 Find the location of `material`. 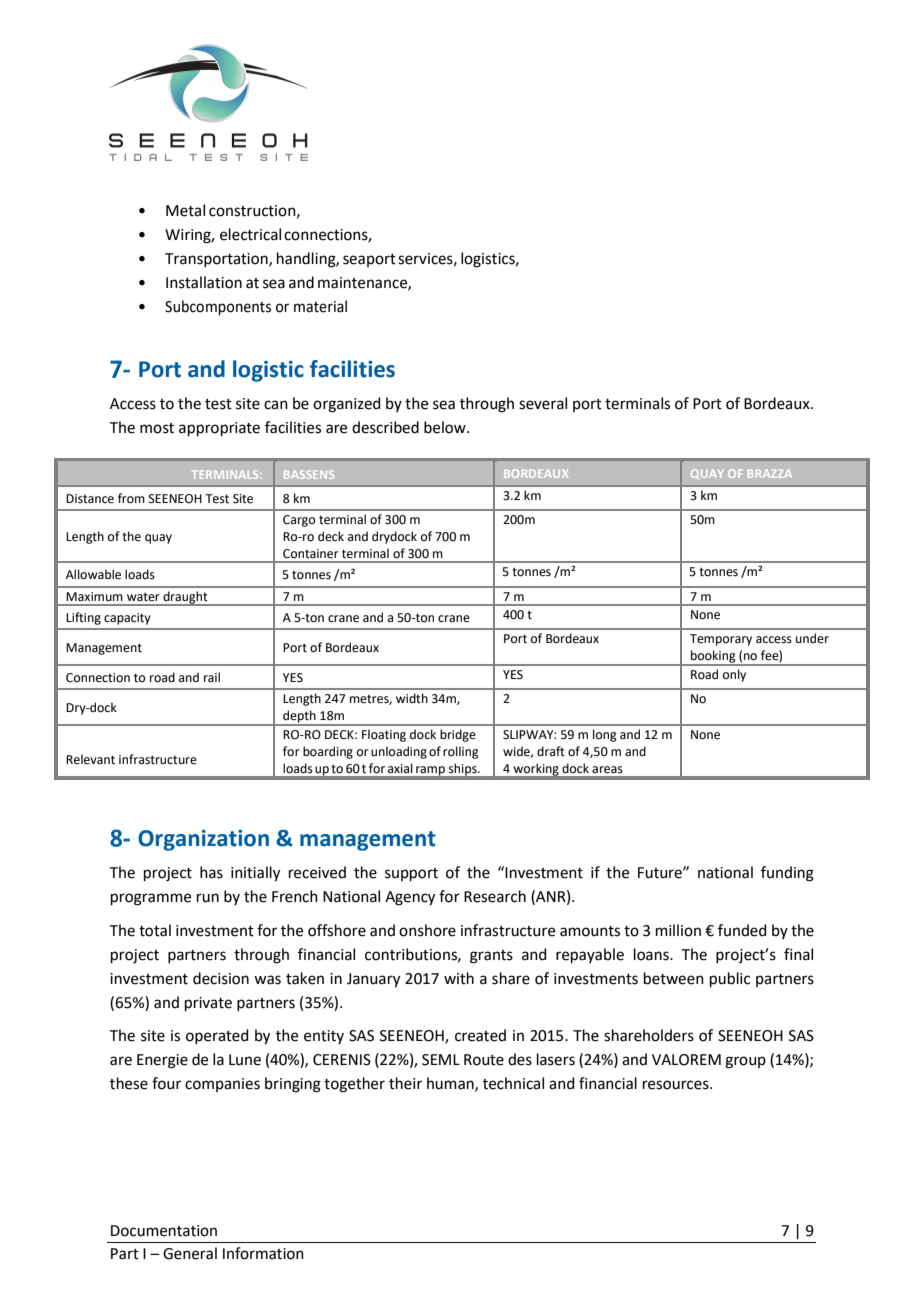

material is located at coordinates (320, 306).
